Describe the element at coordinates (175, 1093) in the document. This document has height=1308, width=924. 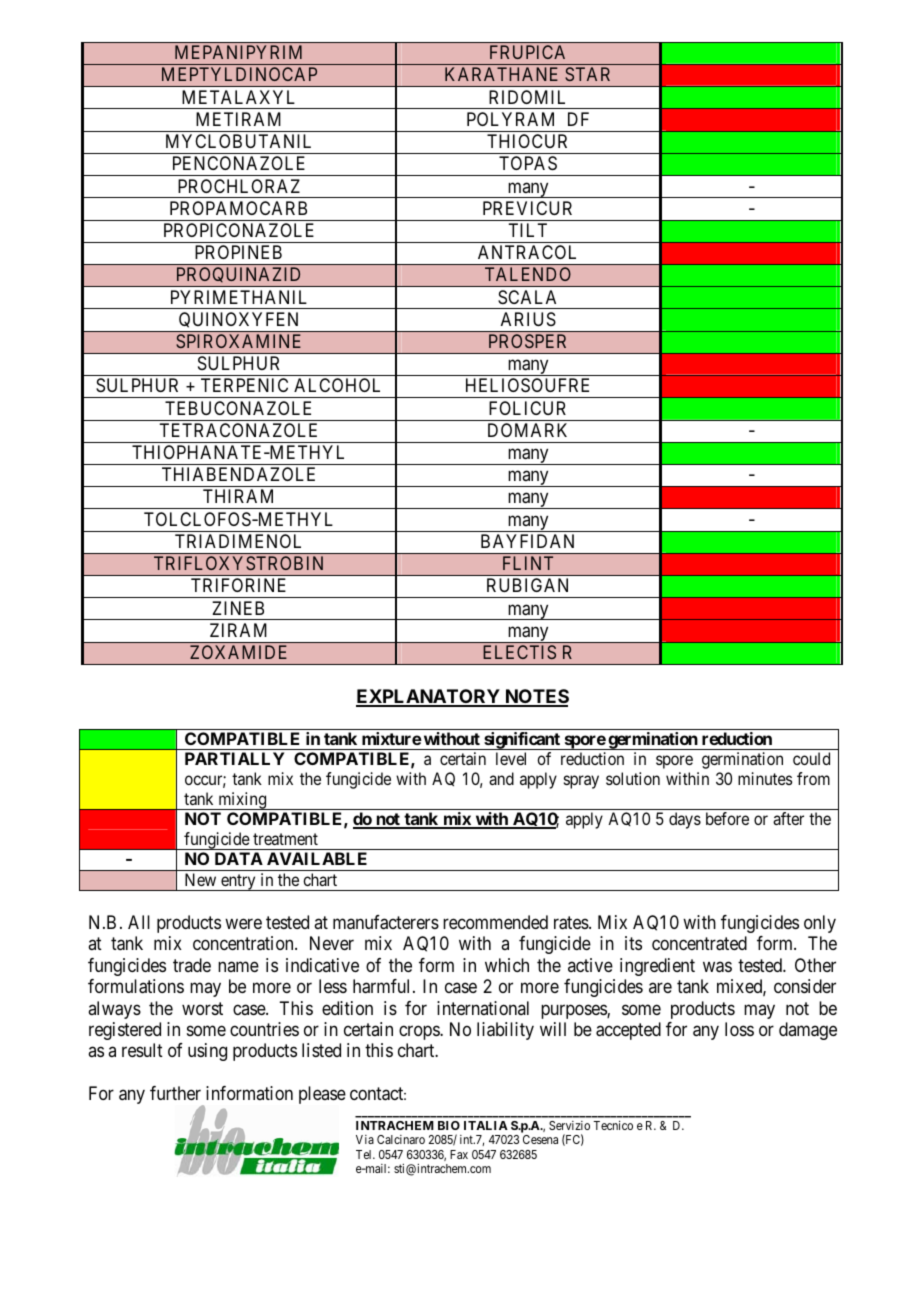
I see `further` at that location.
